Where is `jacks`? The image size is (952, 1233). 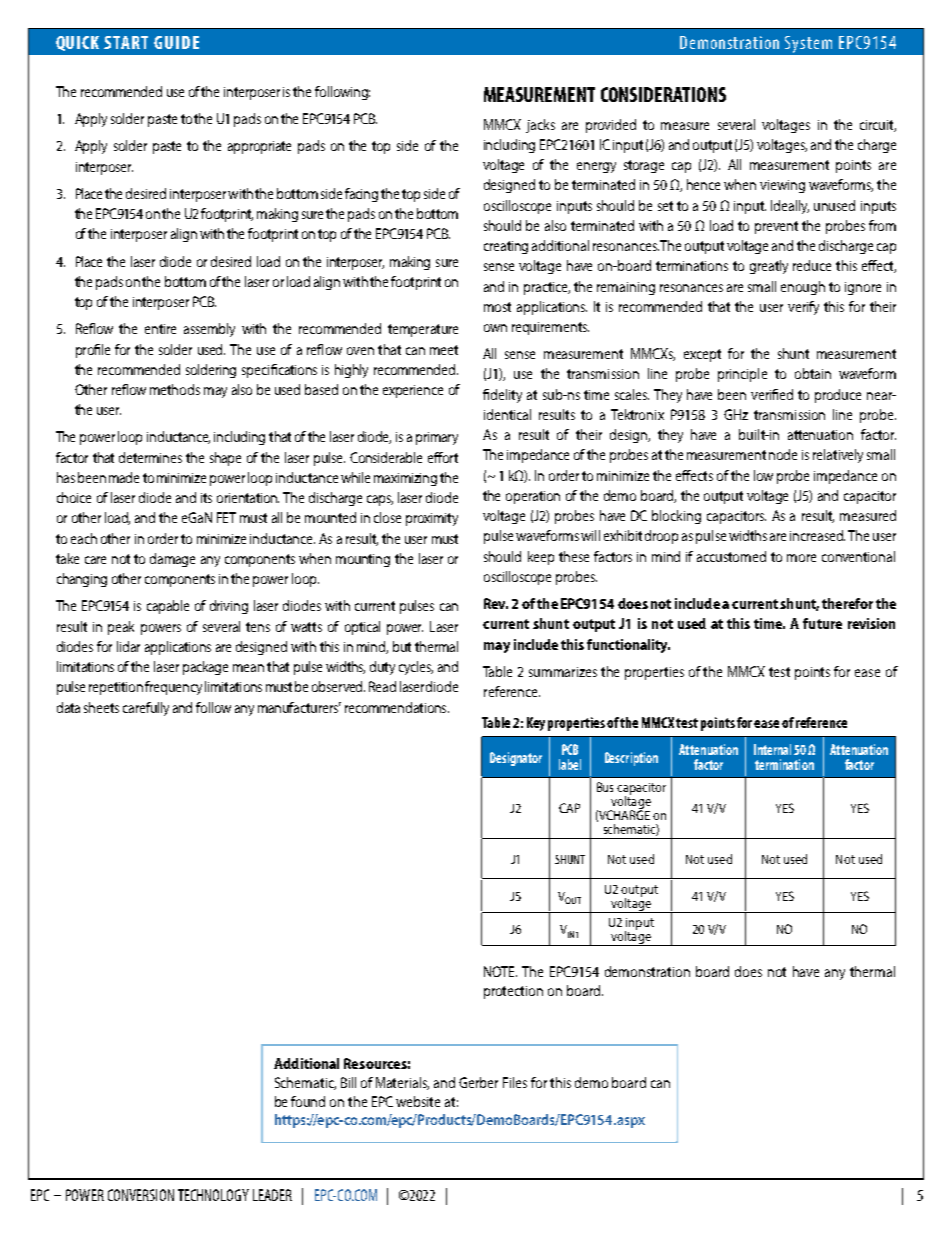 jacks is located at coordinates (540, 126).
